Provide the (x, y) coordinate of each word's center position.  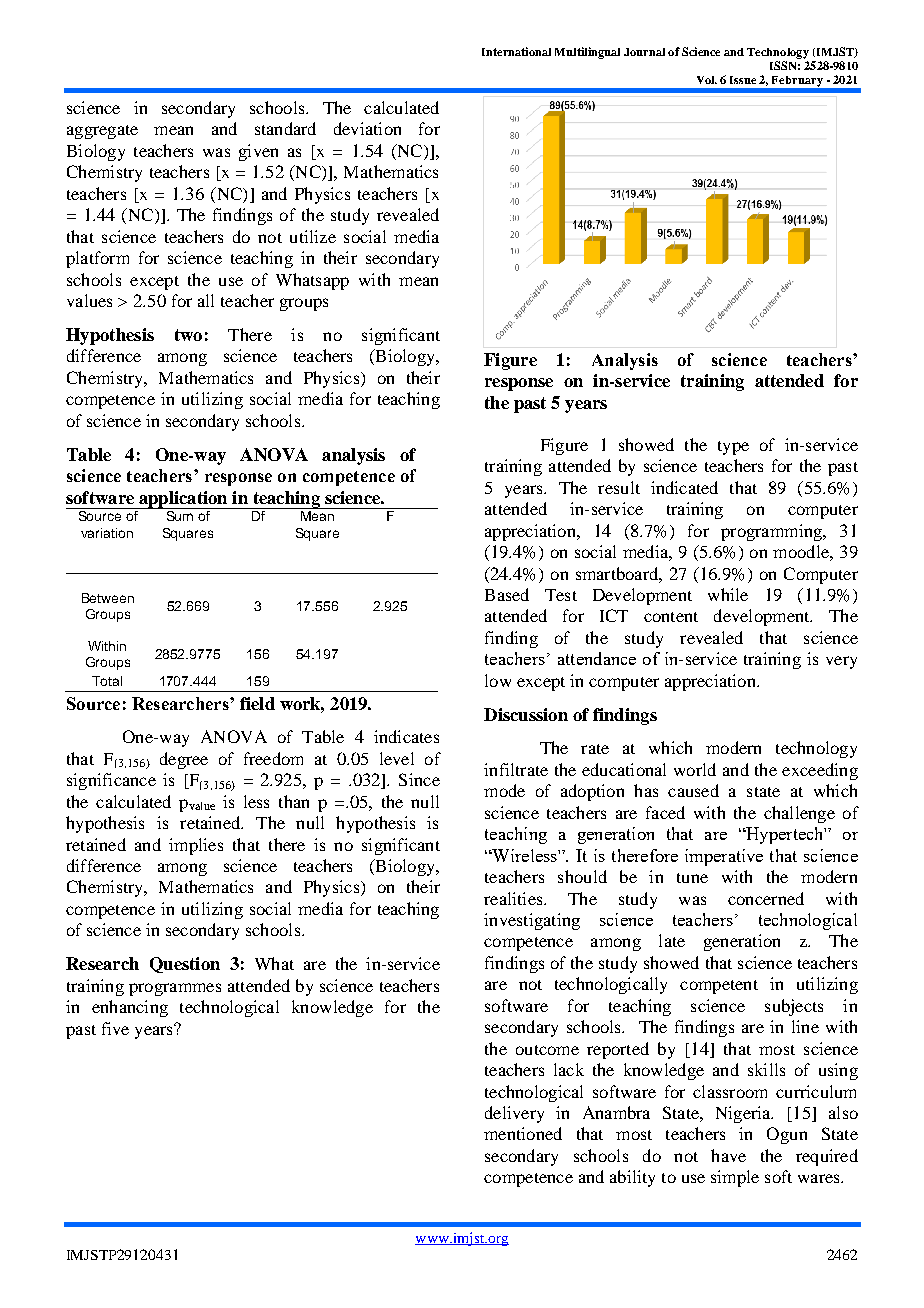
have (728, 1155)
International (516, 51)
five (115, 1028)
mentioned (523, 1133)
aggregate (102, 132)
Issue (743, 80)
